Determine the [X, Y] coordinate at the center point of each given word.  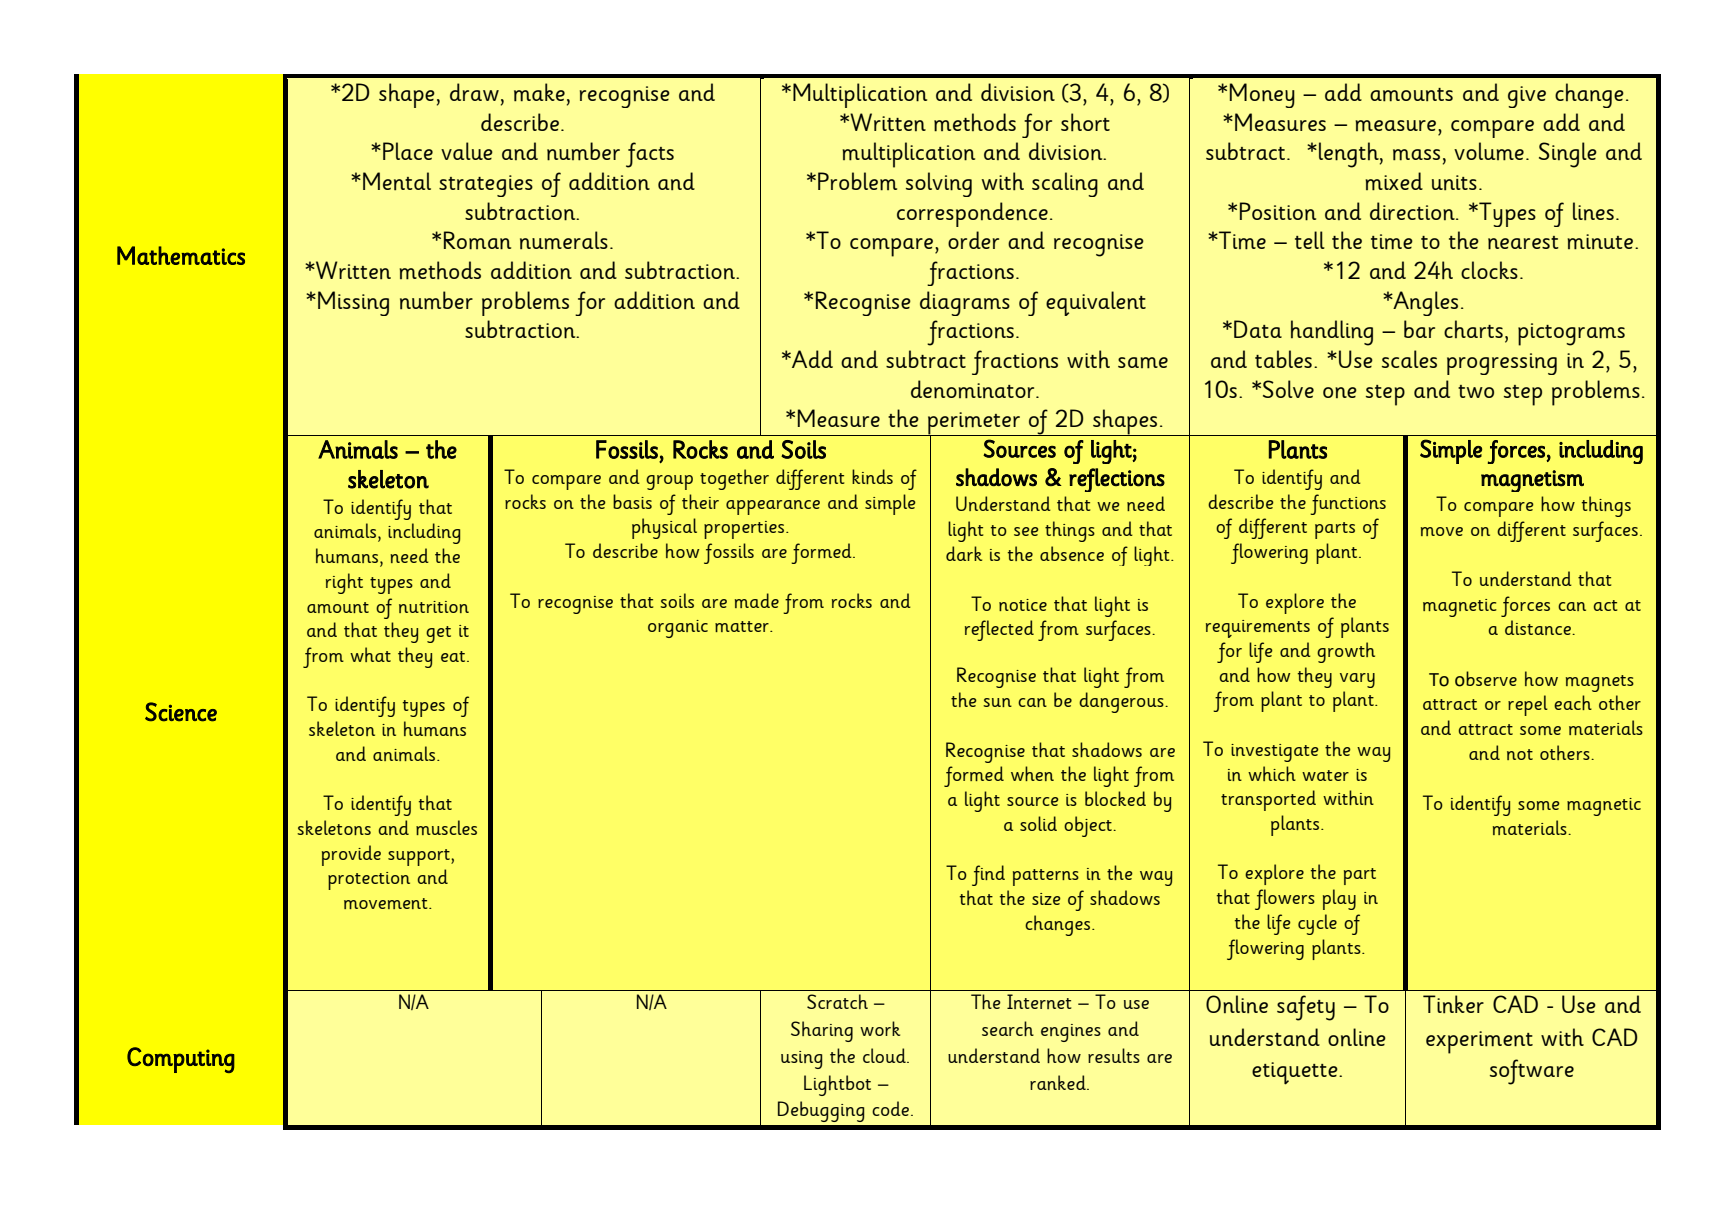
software [1532, 1072]
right [344, 583]
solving [939, 184]
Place [408, 151]
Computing [181, 1060]
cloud [885, 1055]
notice [1023, 605]
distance [1539, 627]
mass [1416, 155]
